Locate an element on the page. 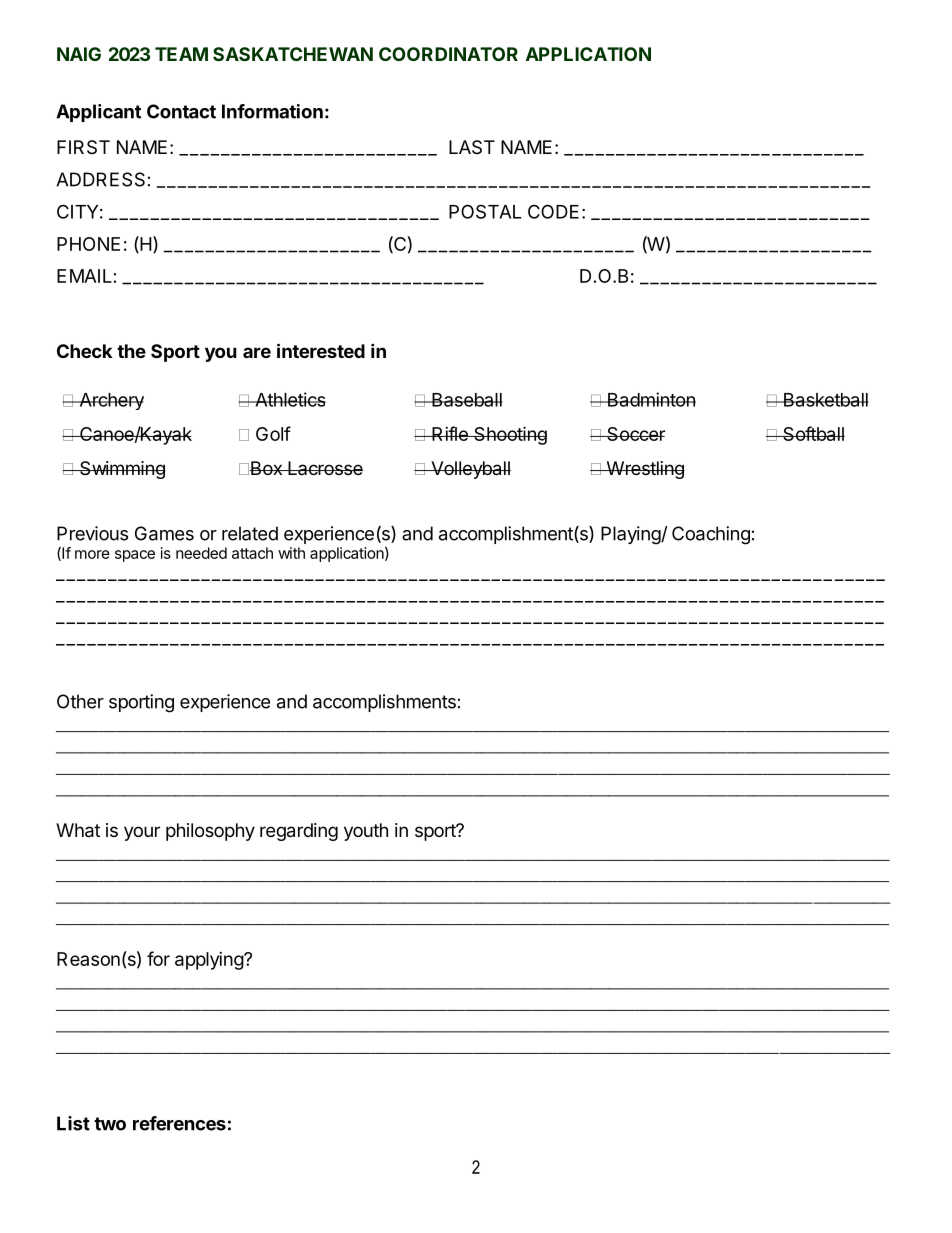 This document has width=952, height=1233. youth is located at coordinates (366, 832).
